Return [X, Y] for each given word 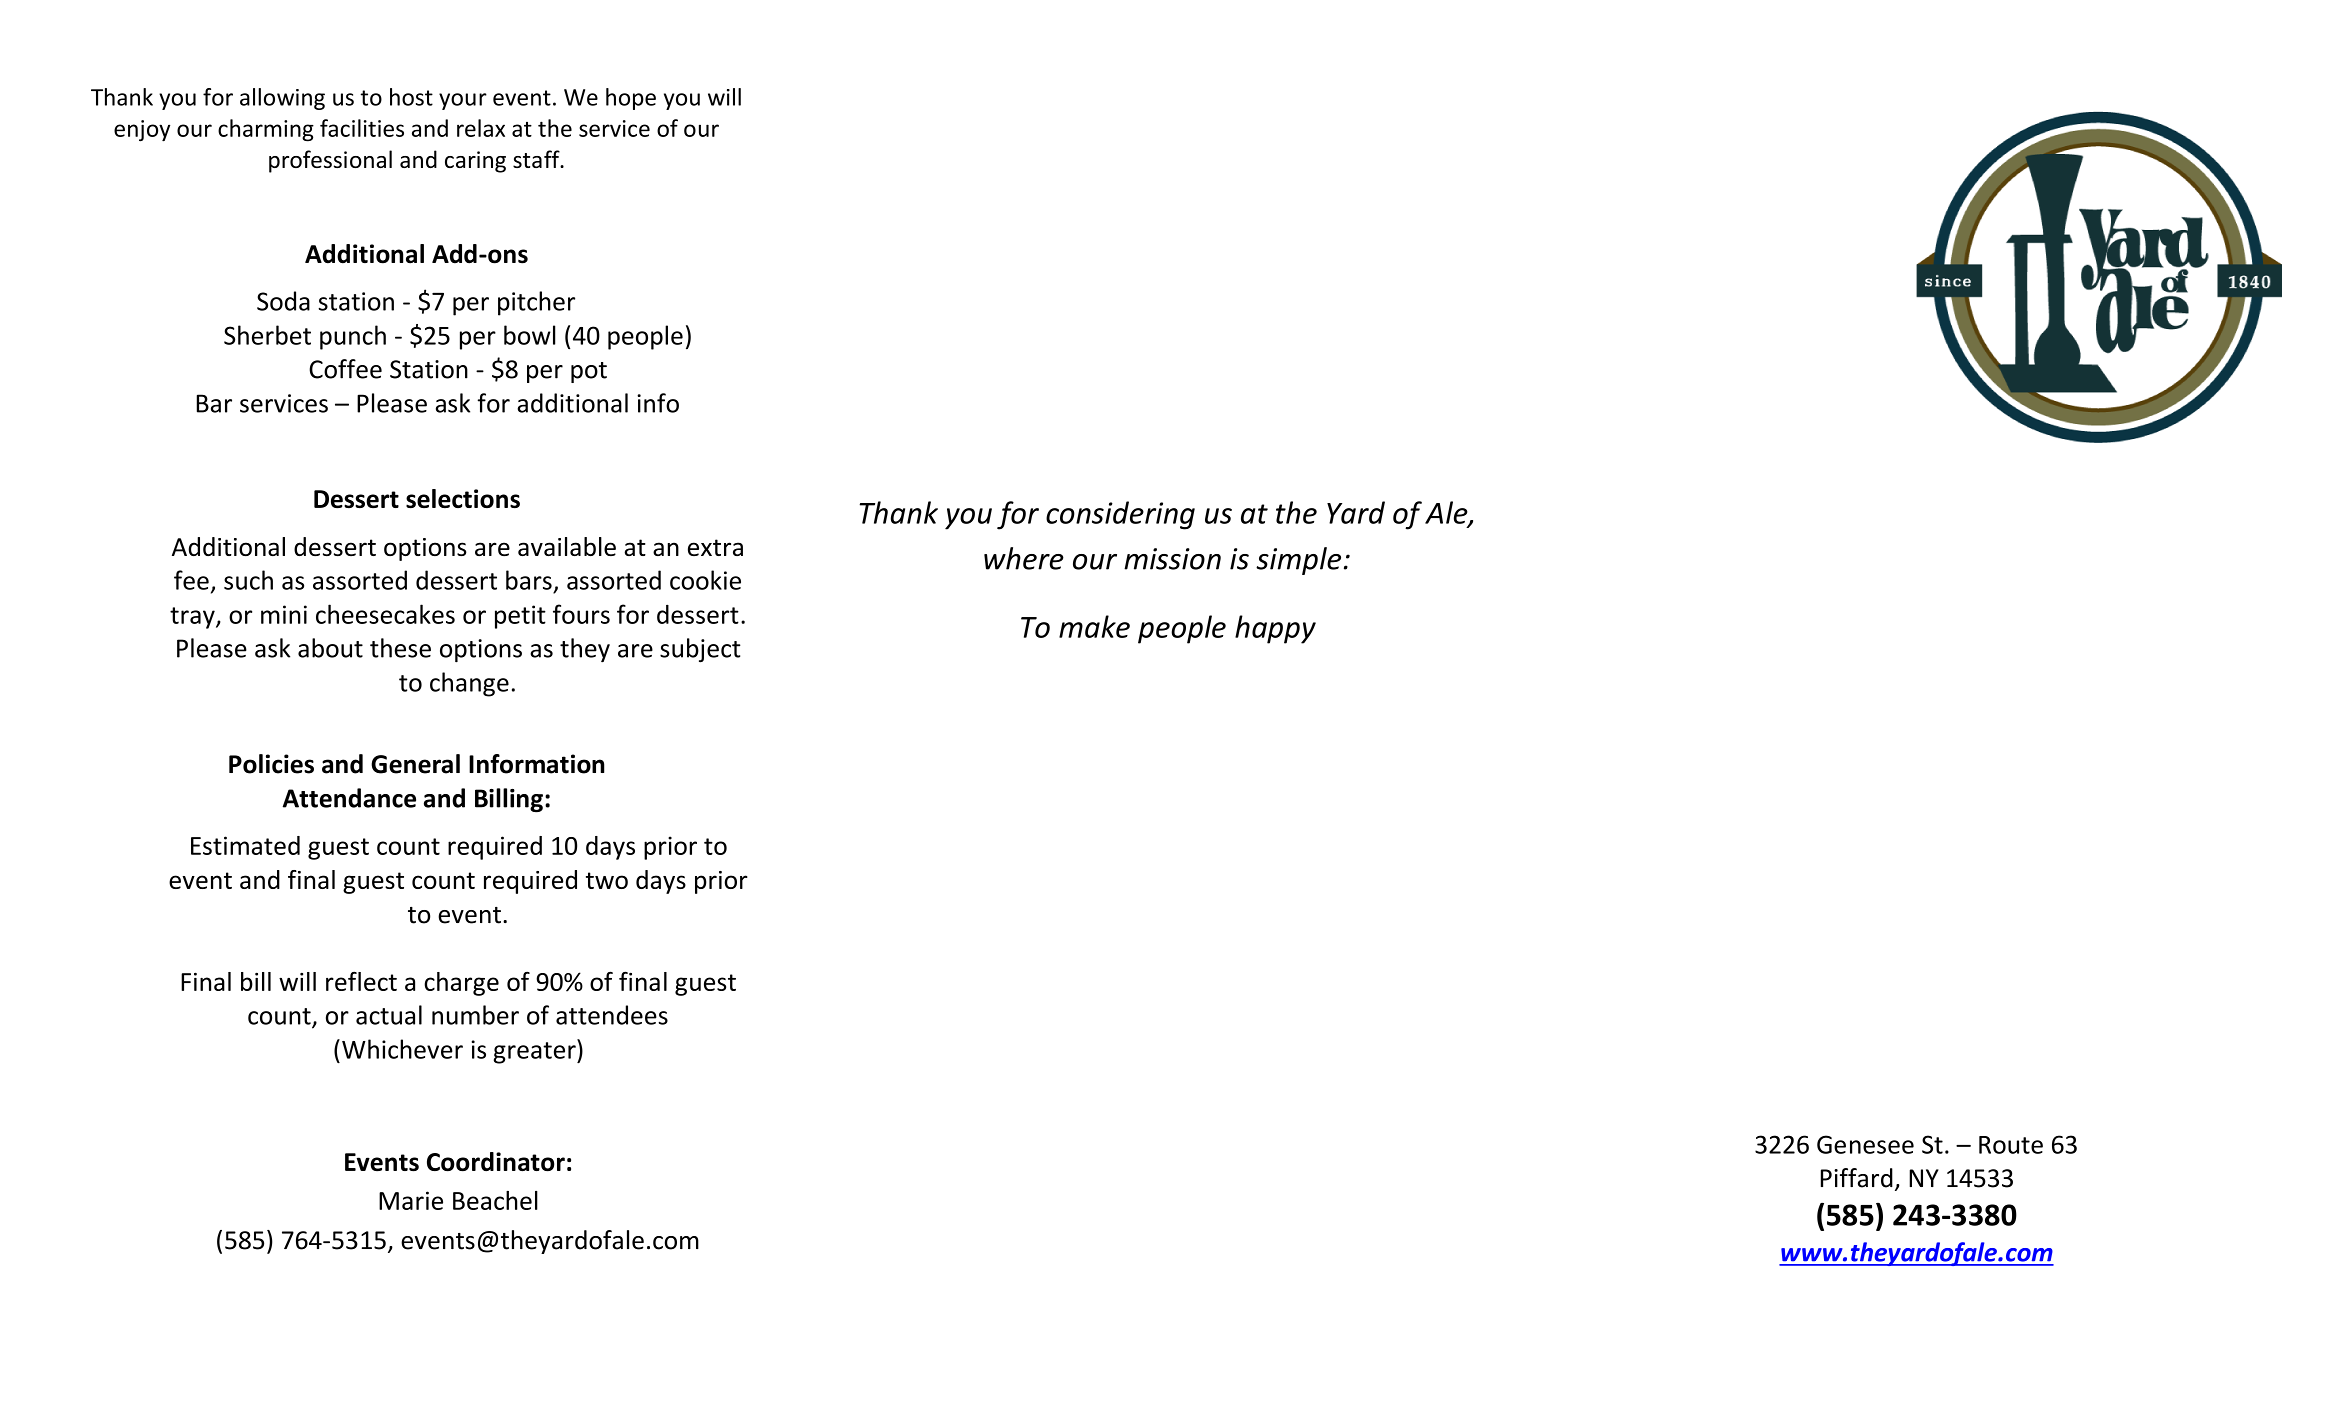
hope [631, 99]
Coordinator [496, 1161]
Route [2011, 1145]
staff [537, 159]
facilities [362, 128]
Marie [411, 1200]
